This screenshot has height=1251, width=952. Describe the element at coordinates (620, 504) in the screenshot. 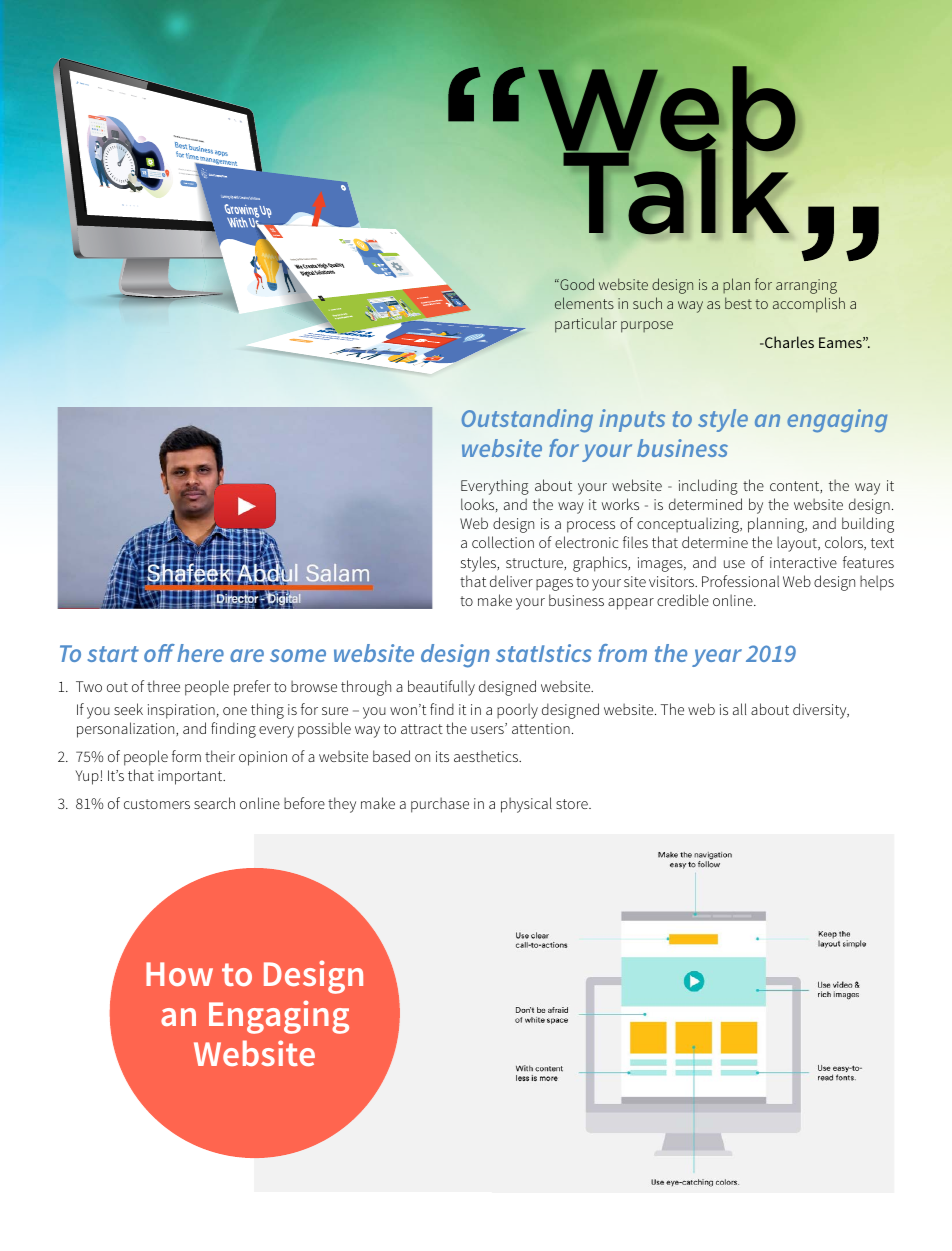

I see `works` at that location.
